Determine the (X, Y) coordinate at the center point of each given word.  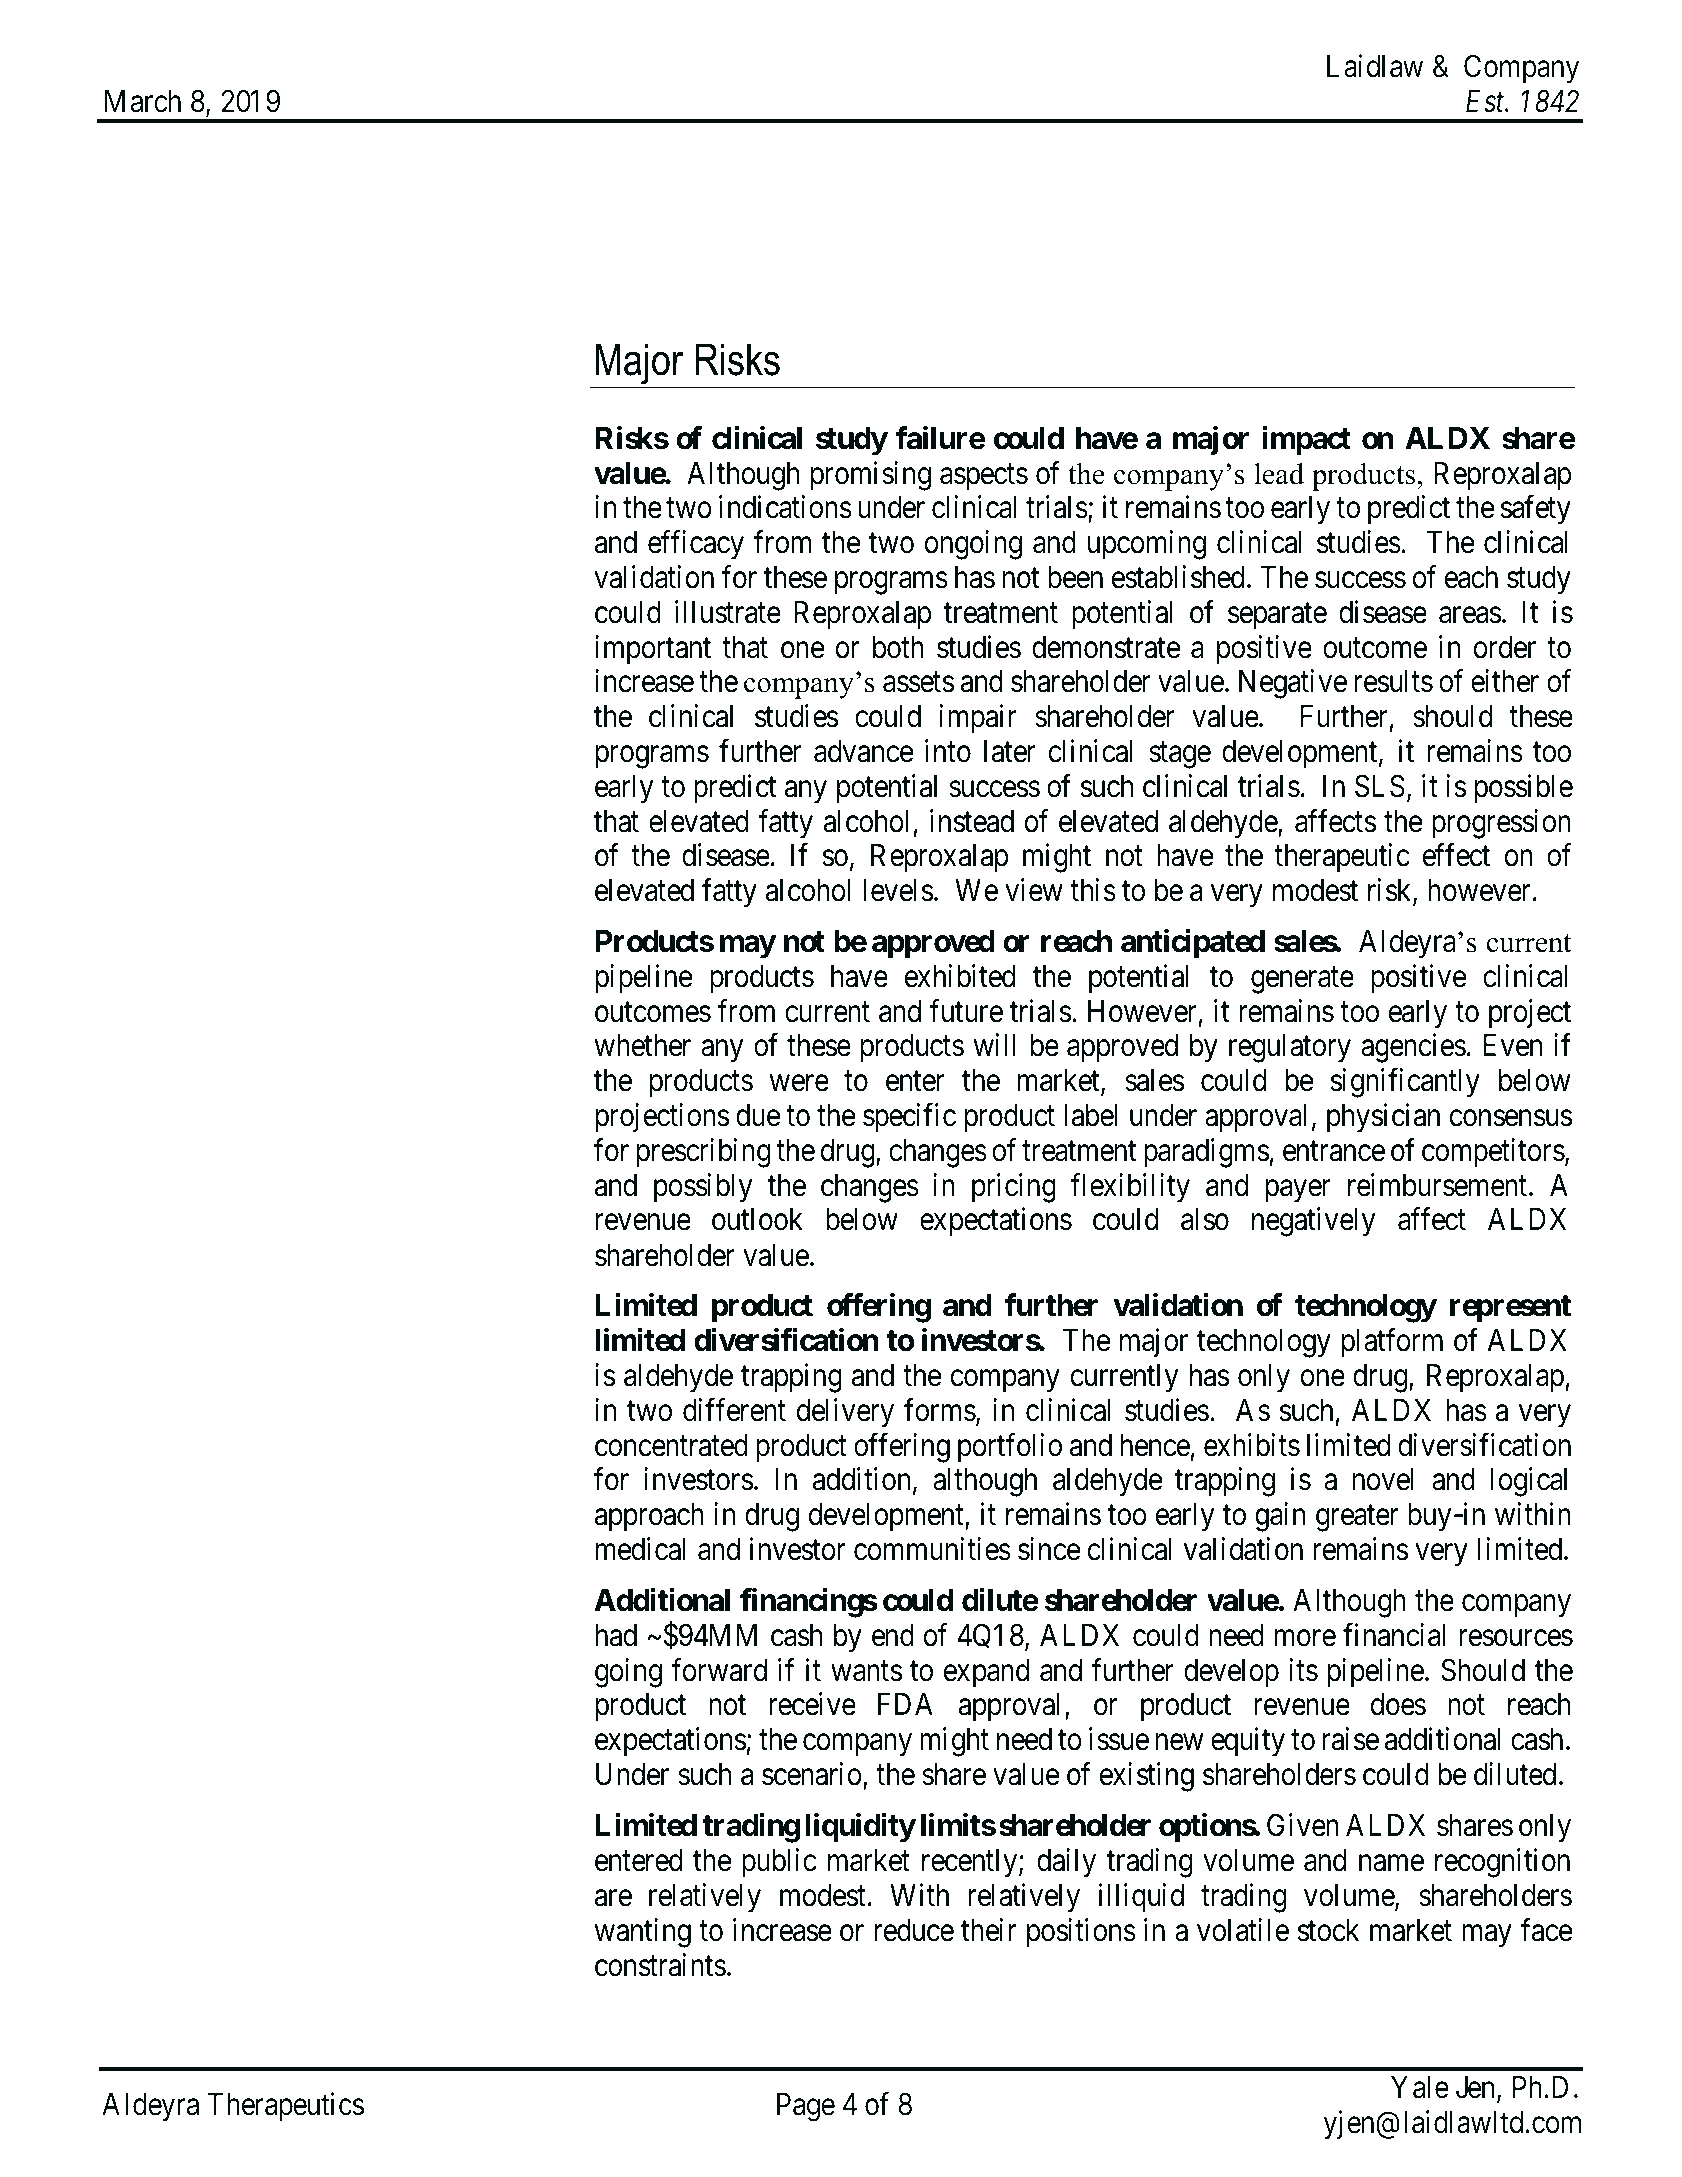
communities (932, 1549)
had (616, 1635)
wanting (643, 1933)
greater (1357, 1518)
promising (871, 476)
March (143, 101)
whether (643, 1045)
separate (1277, 616)
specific (909, 1118)
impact (1306, 441)
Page (806, 2107)
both (898, 647)
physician (1383, 1118)
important (653, 650)
